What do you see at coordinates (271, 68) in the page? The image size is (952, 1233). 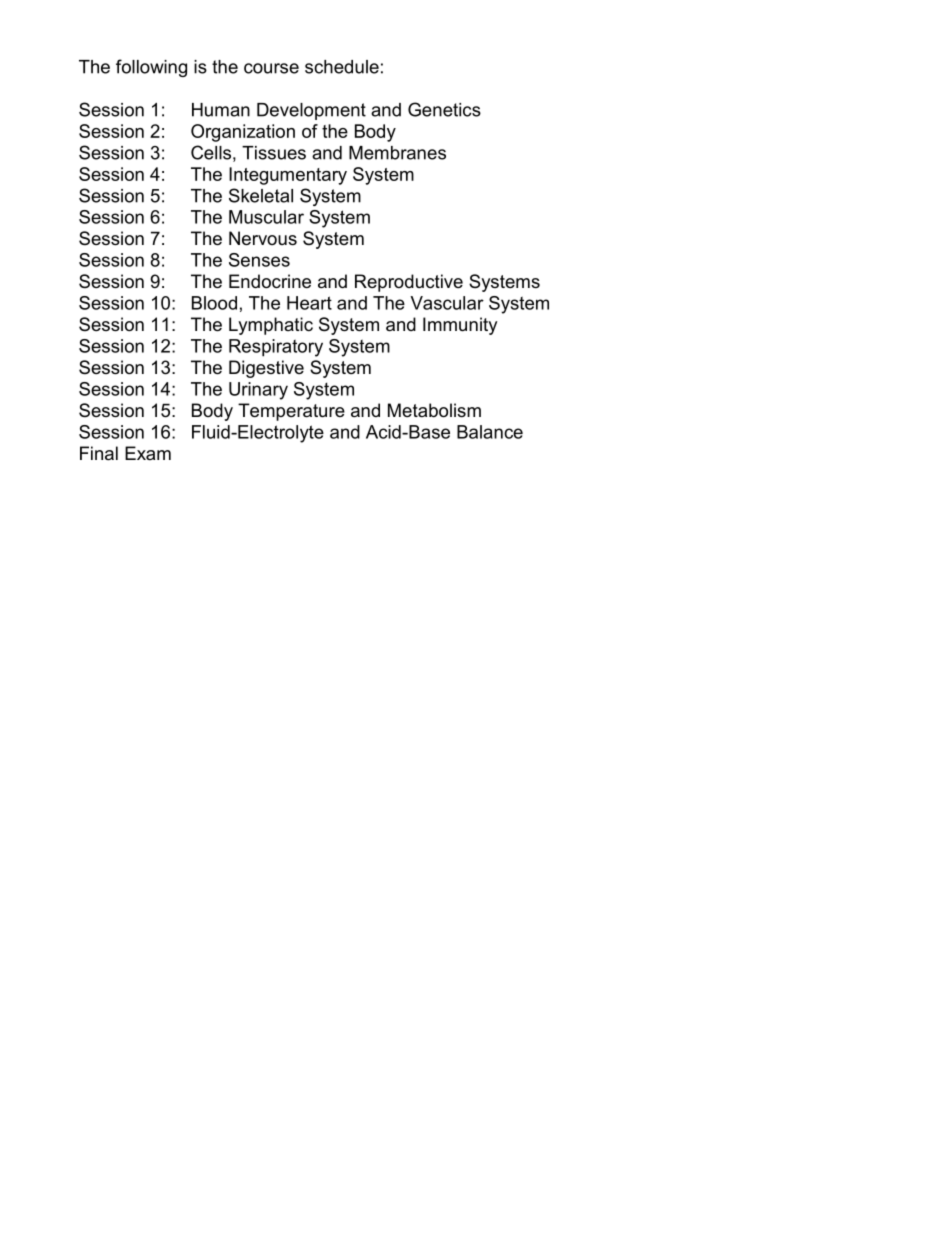 I see `course` at bounding box center [271, 68].
